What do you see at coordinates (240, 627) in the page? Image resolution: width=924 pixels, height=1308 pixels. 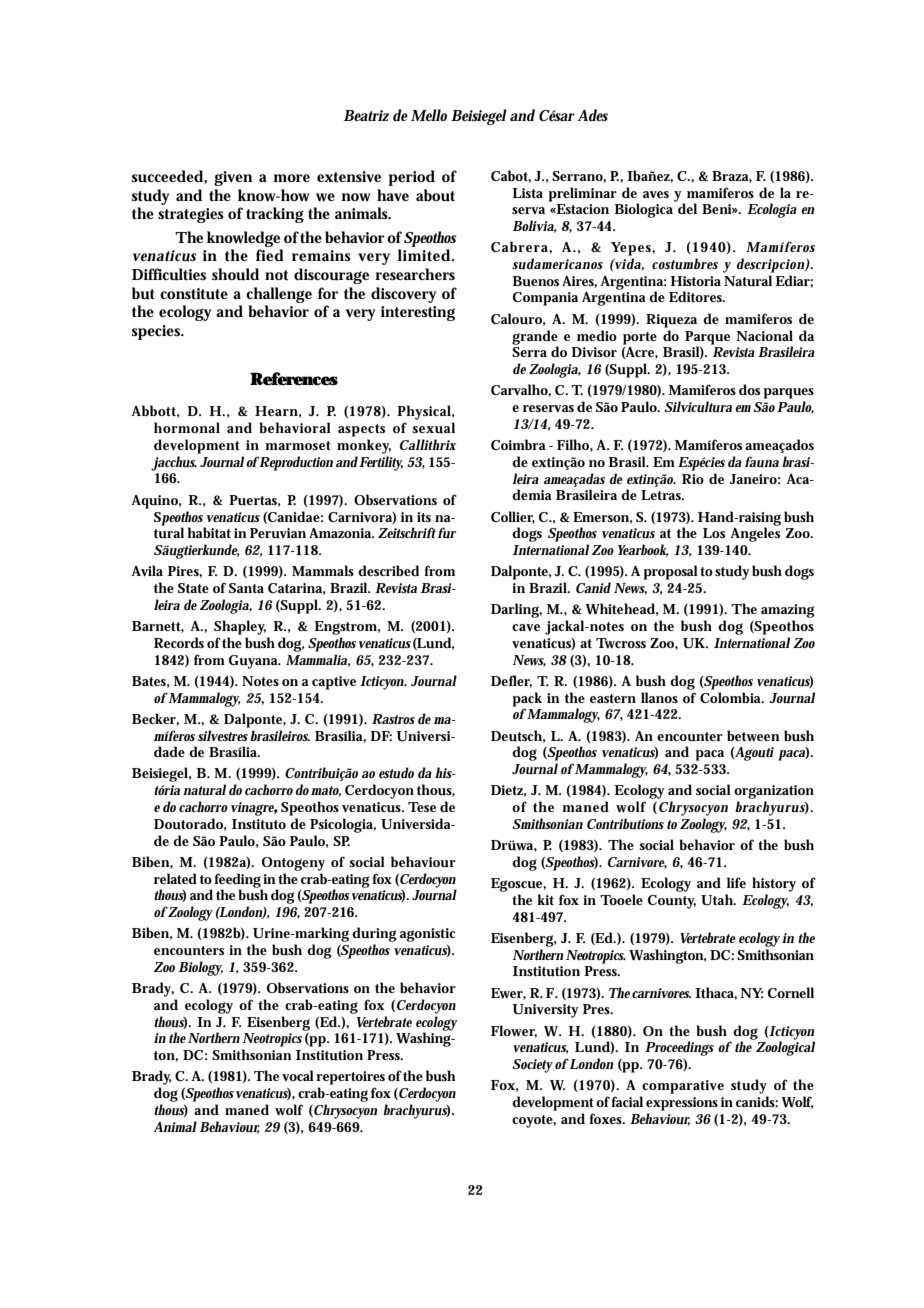 I see `Shapley` at bounding box center [240, 627].
